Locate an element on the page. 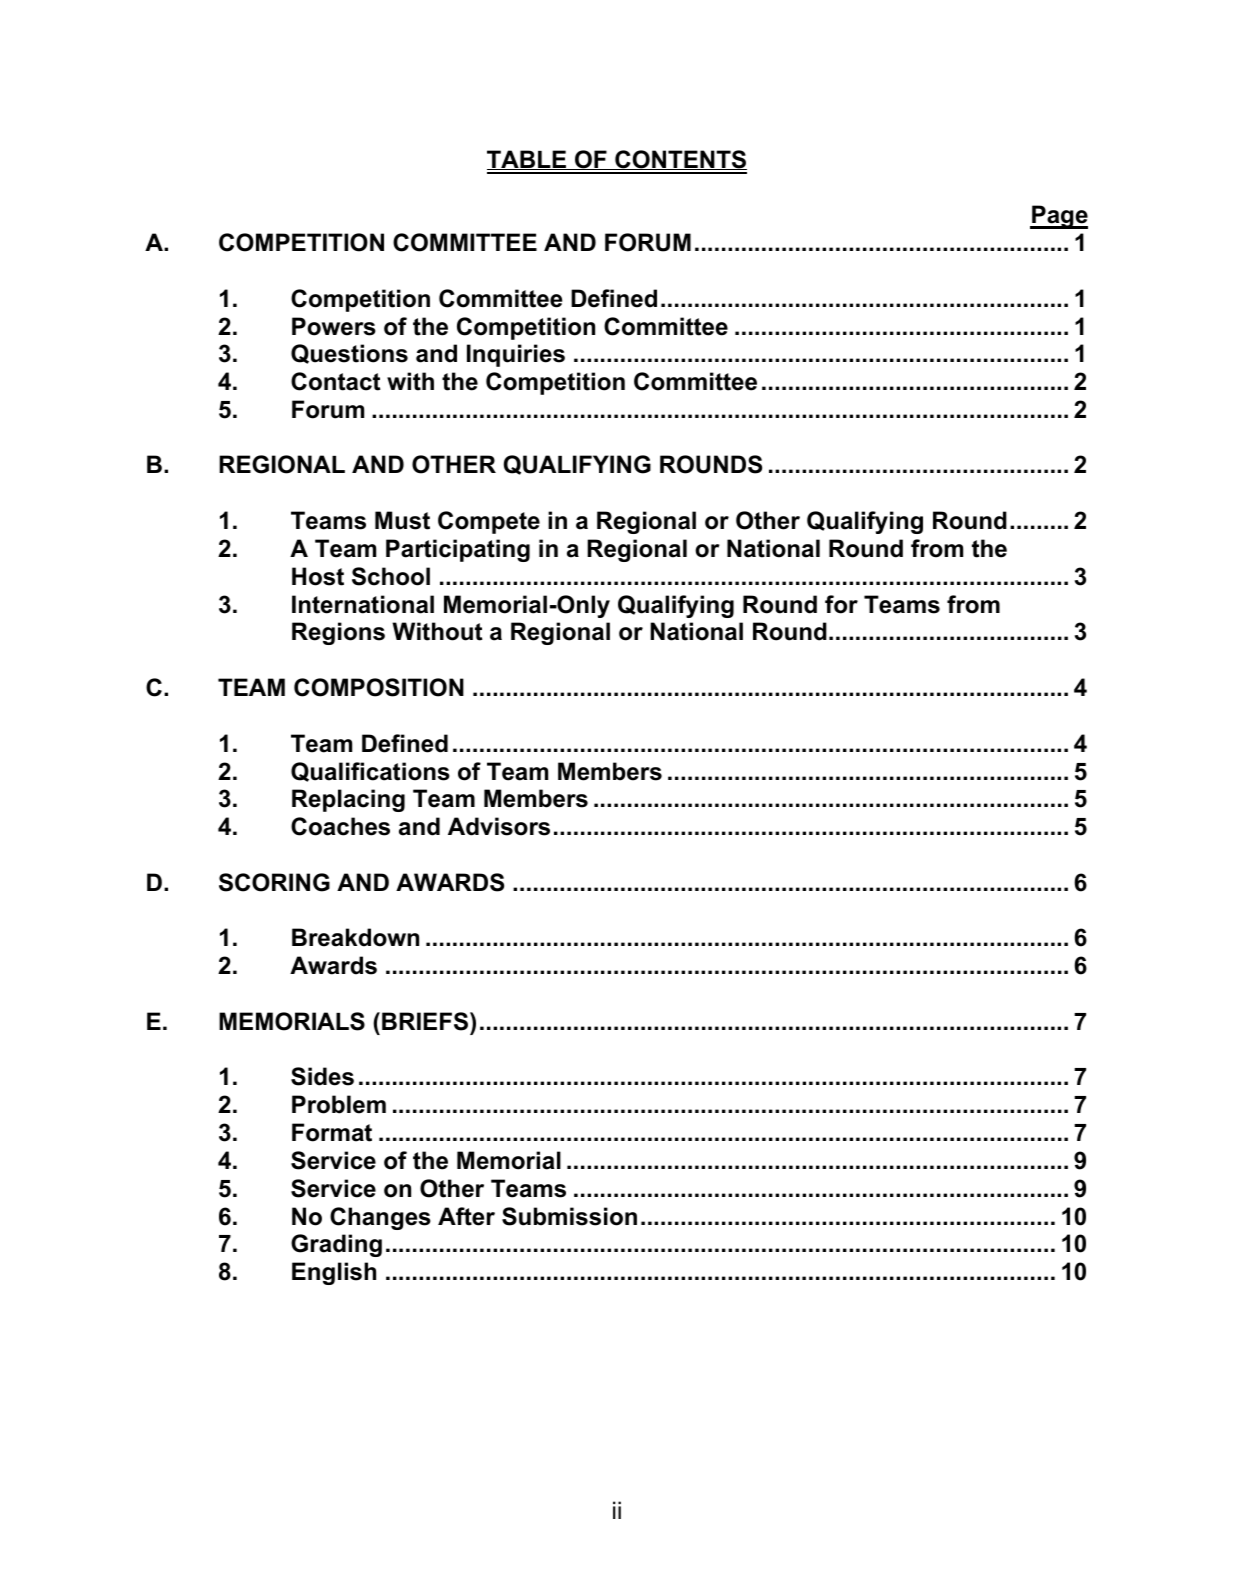 This document has height=1596, width=1233. TABLE is located at coordinates (528, 160).
